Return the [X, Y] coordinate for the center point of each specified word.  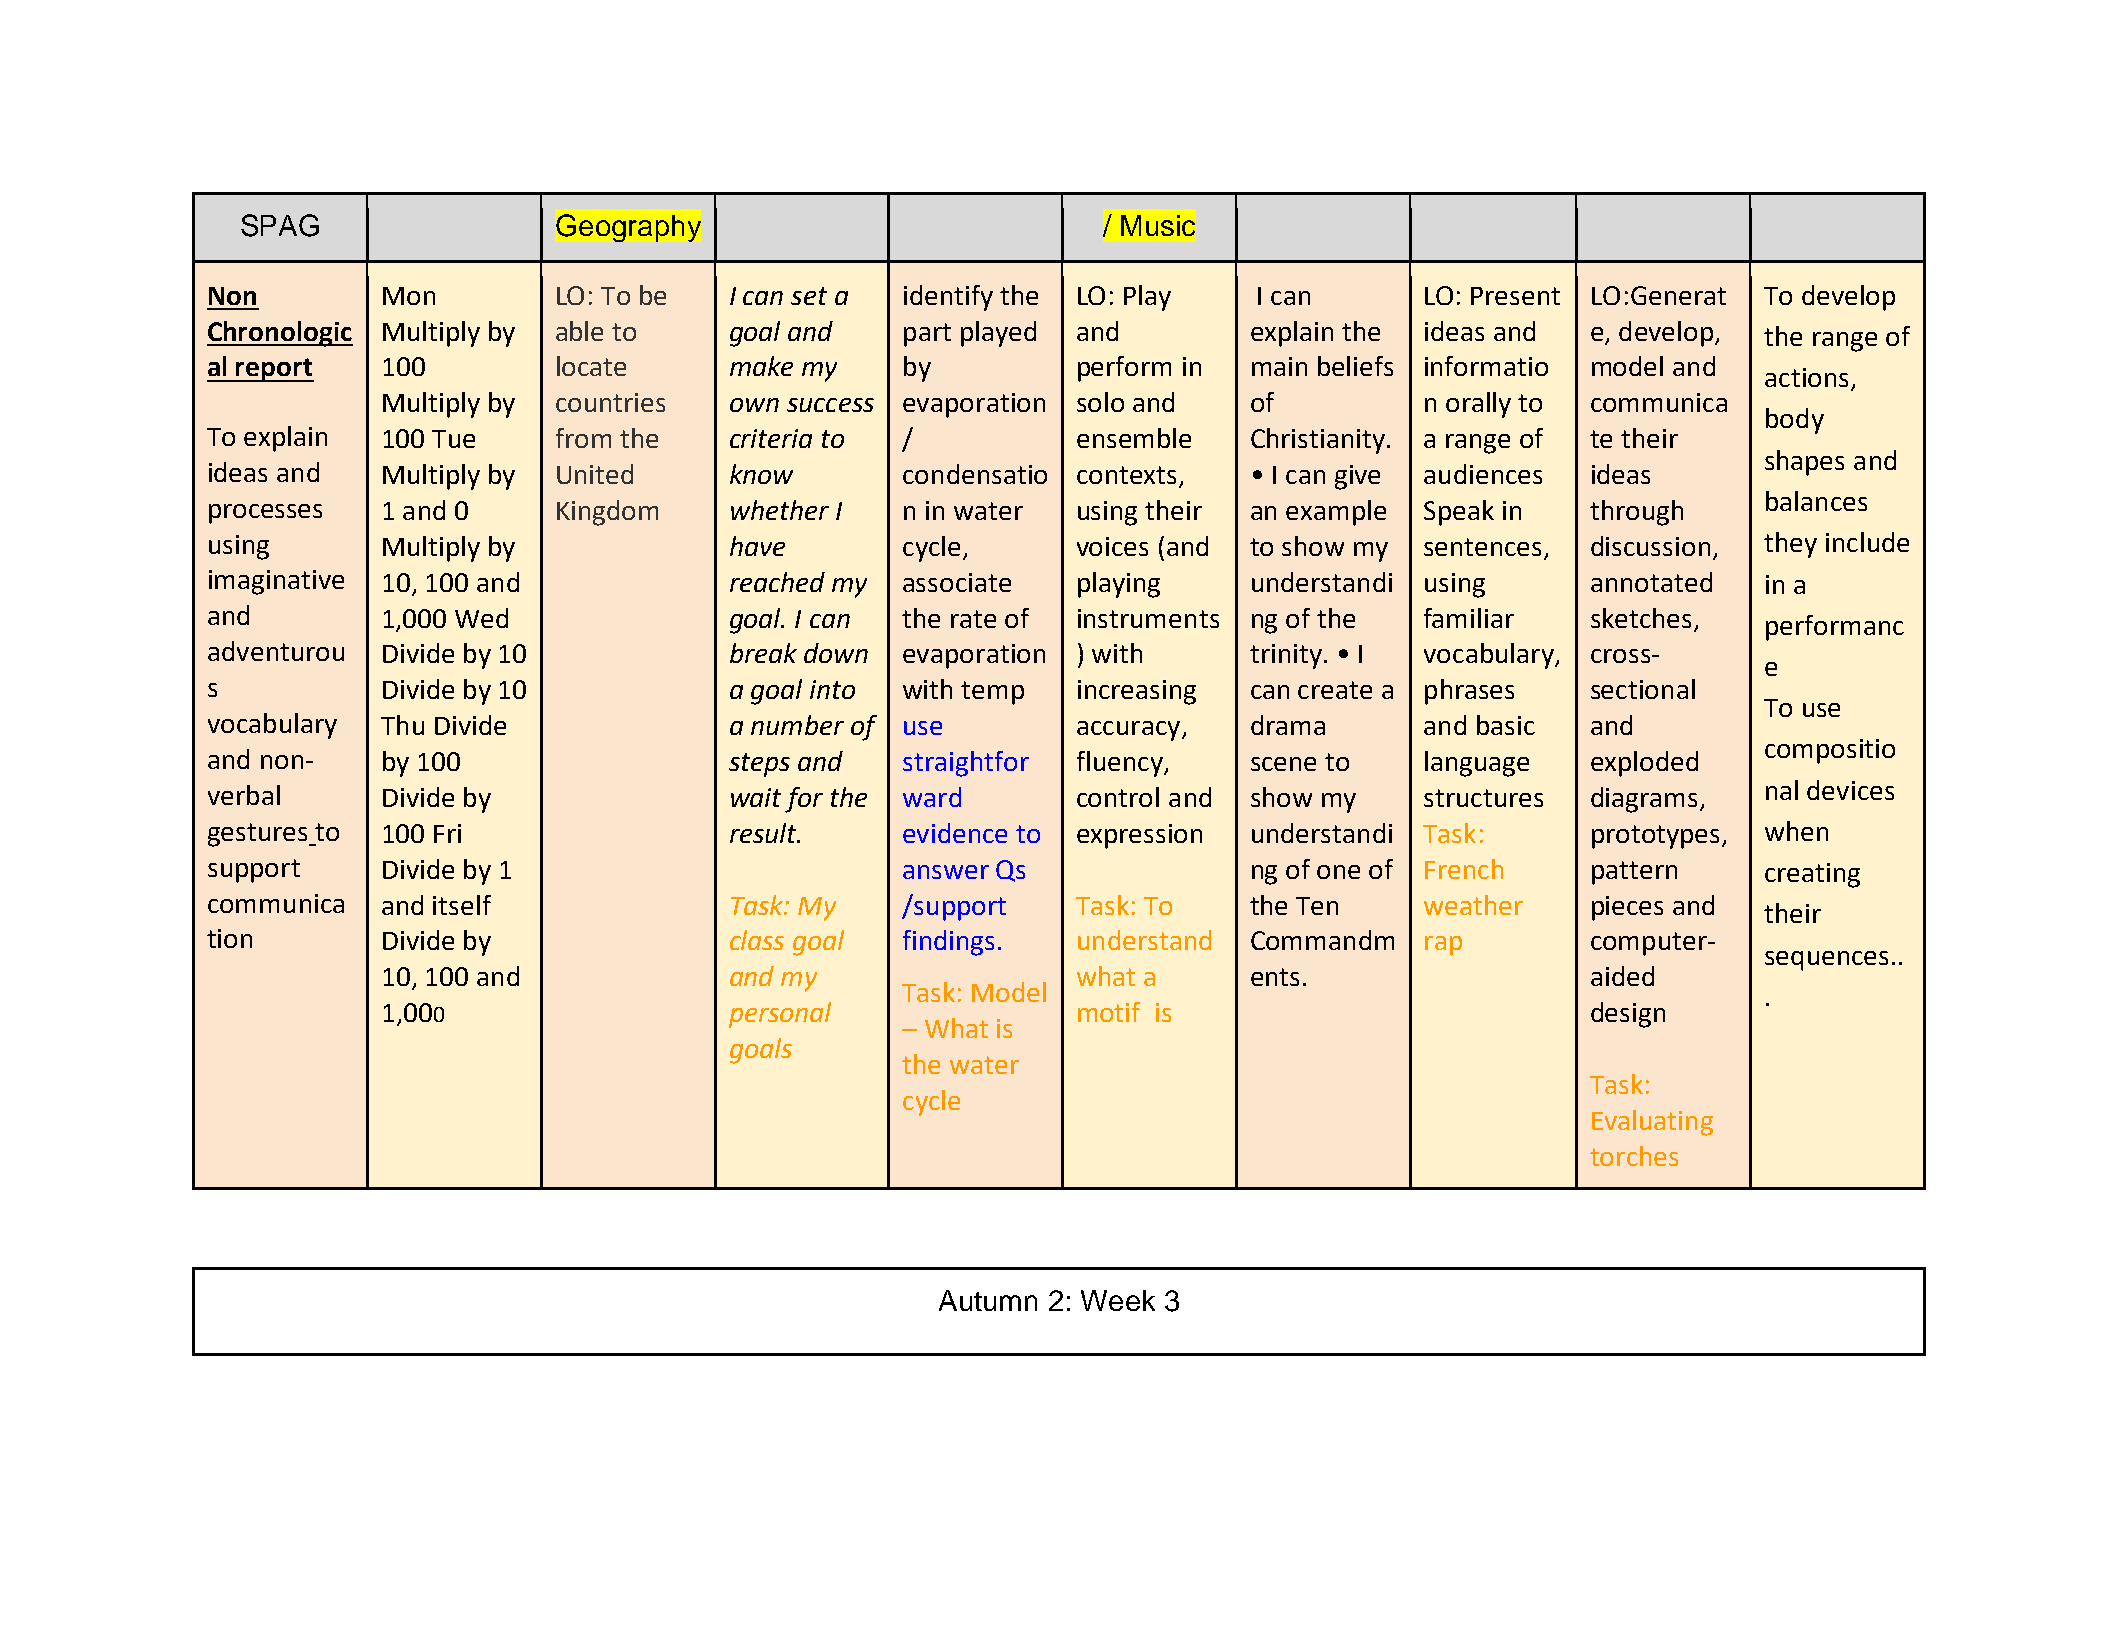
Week [1118, 1300]
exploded [1644, 764]
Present [1515, 296]
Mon [409, 296]
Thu [402, 725]
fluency [1121, 764]
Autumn [988, 1300]
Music [1158, 225]
